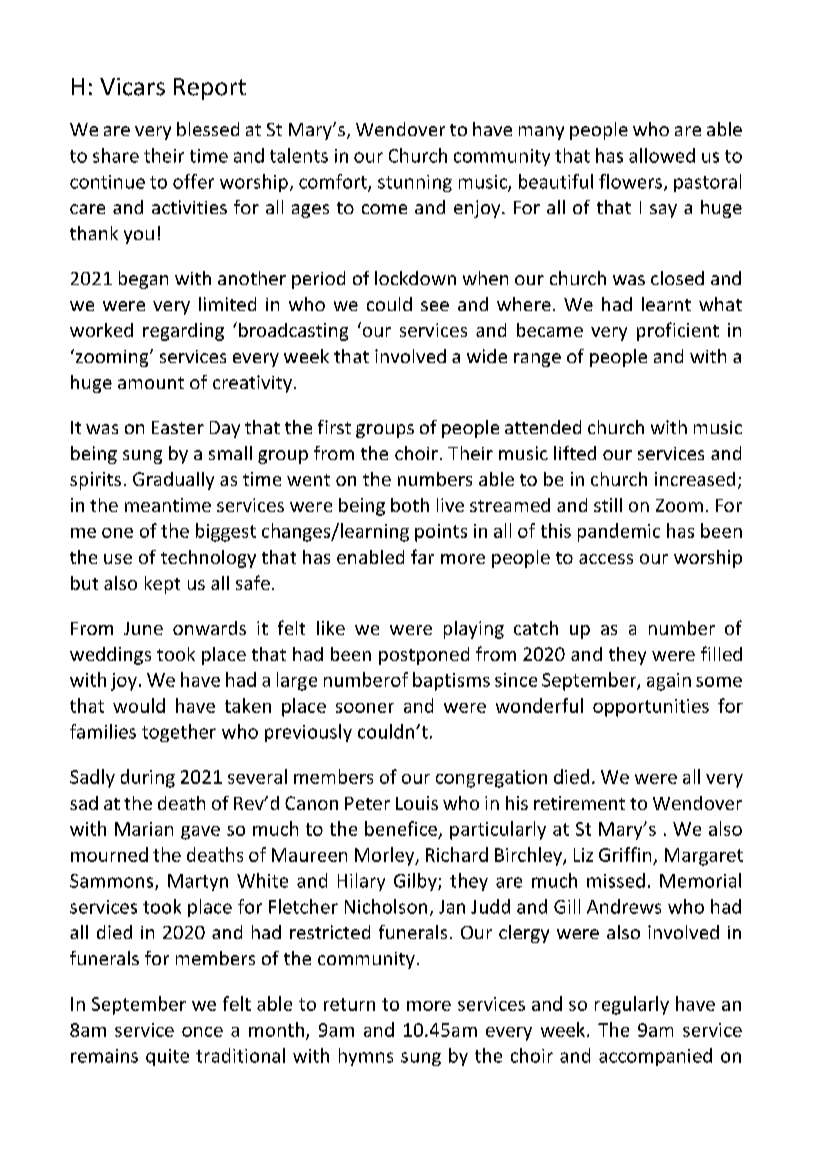 This page has width=813, height=1149. Describe the element at coordinates (415, 183) in the page. I see `stunning` at that location.
